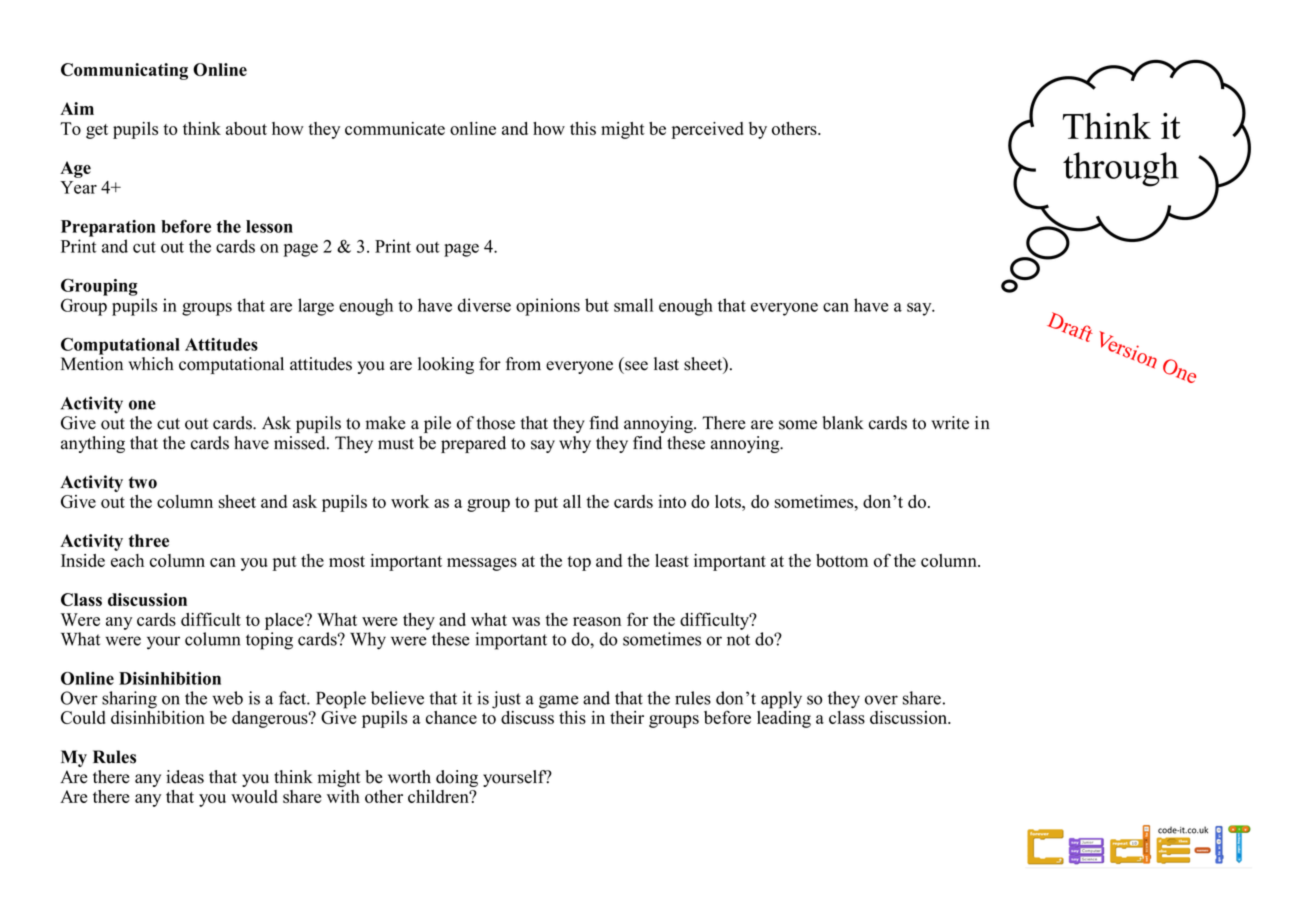 The width and height of the image is (1308, 924). I want to click on three, so click(149, 540).
